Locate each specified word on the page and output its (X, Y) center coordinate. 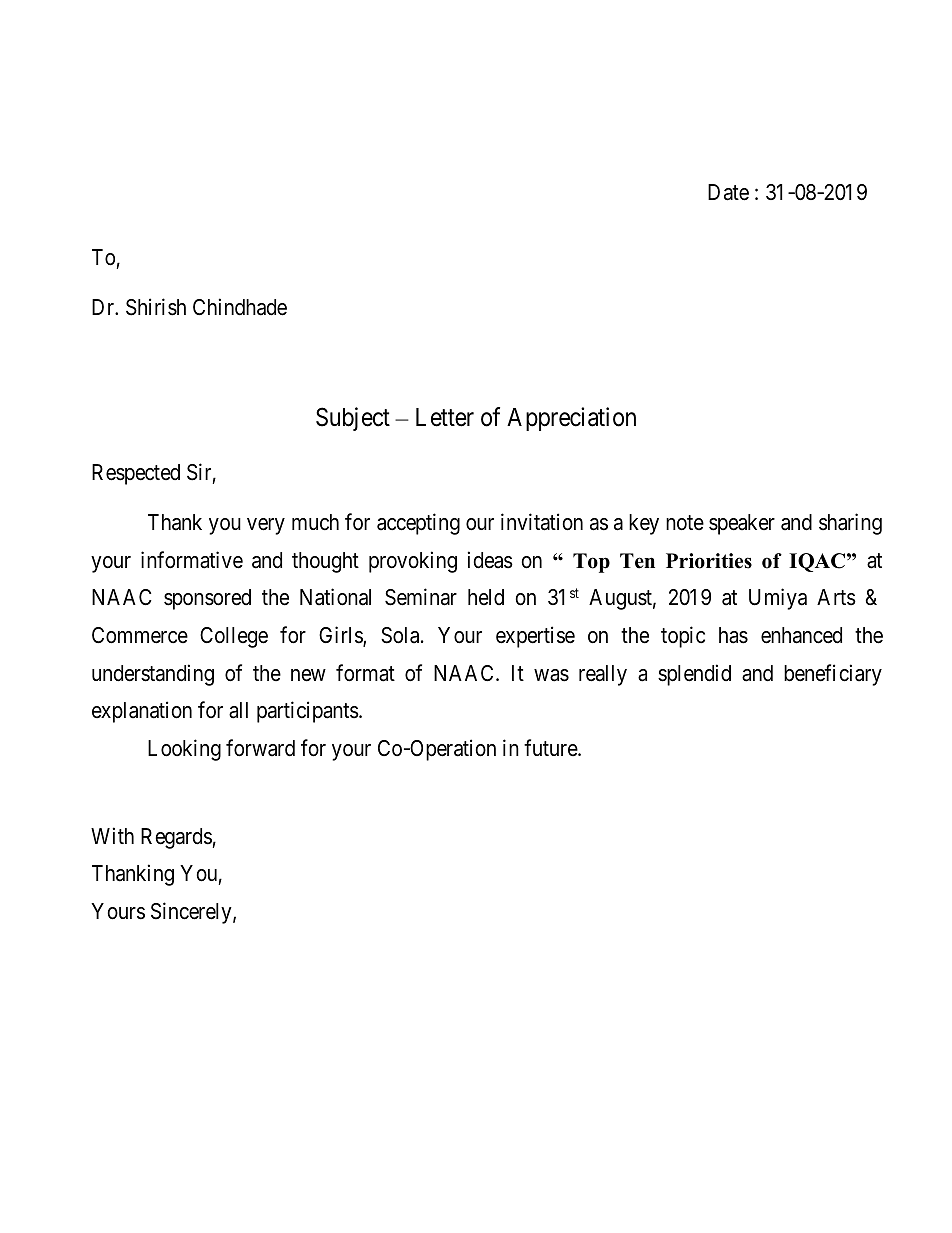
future (551, 747)
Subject (353, 419)
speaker (742, 524)
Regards (176, 838)
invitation (542, 522)
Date (728, 192)
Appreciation (571, 419)
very (266, 526)
